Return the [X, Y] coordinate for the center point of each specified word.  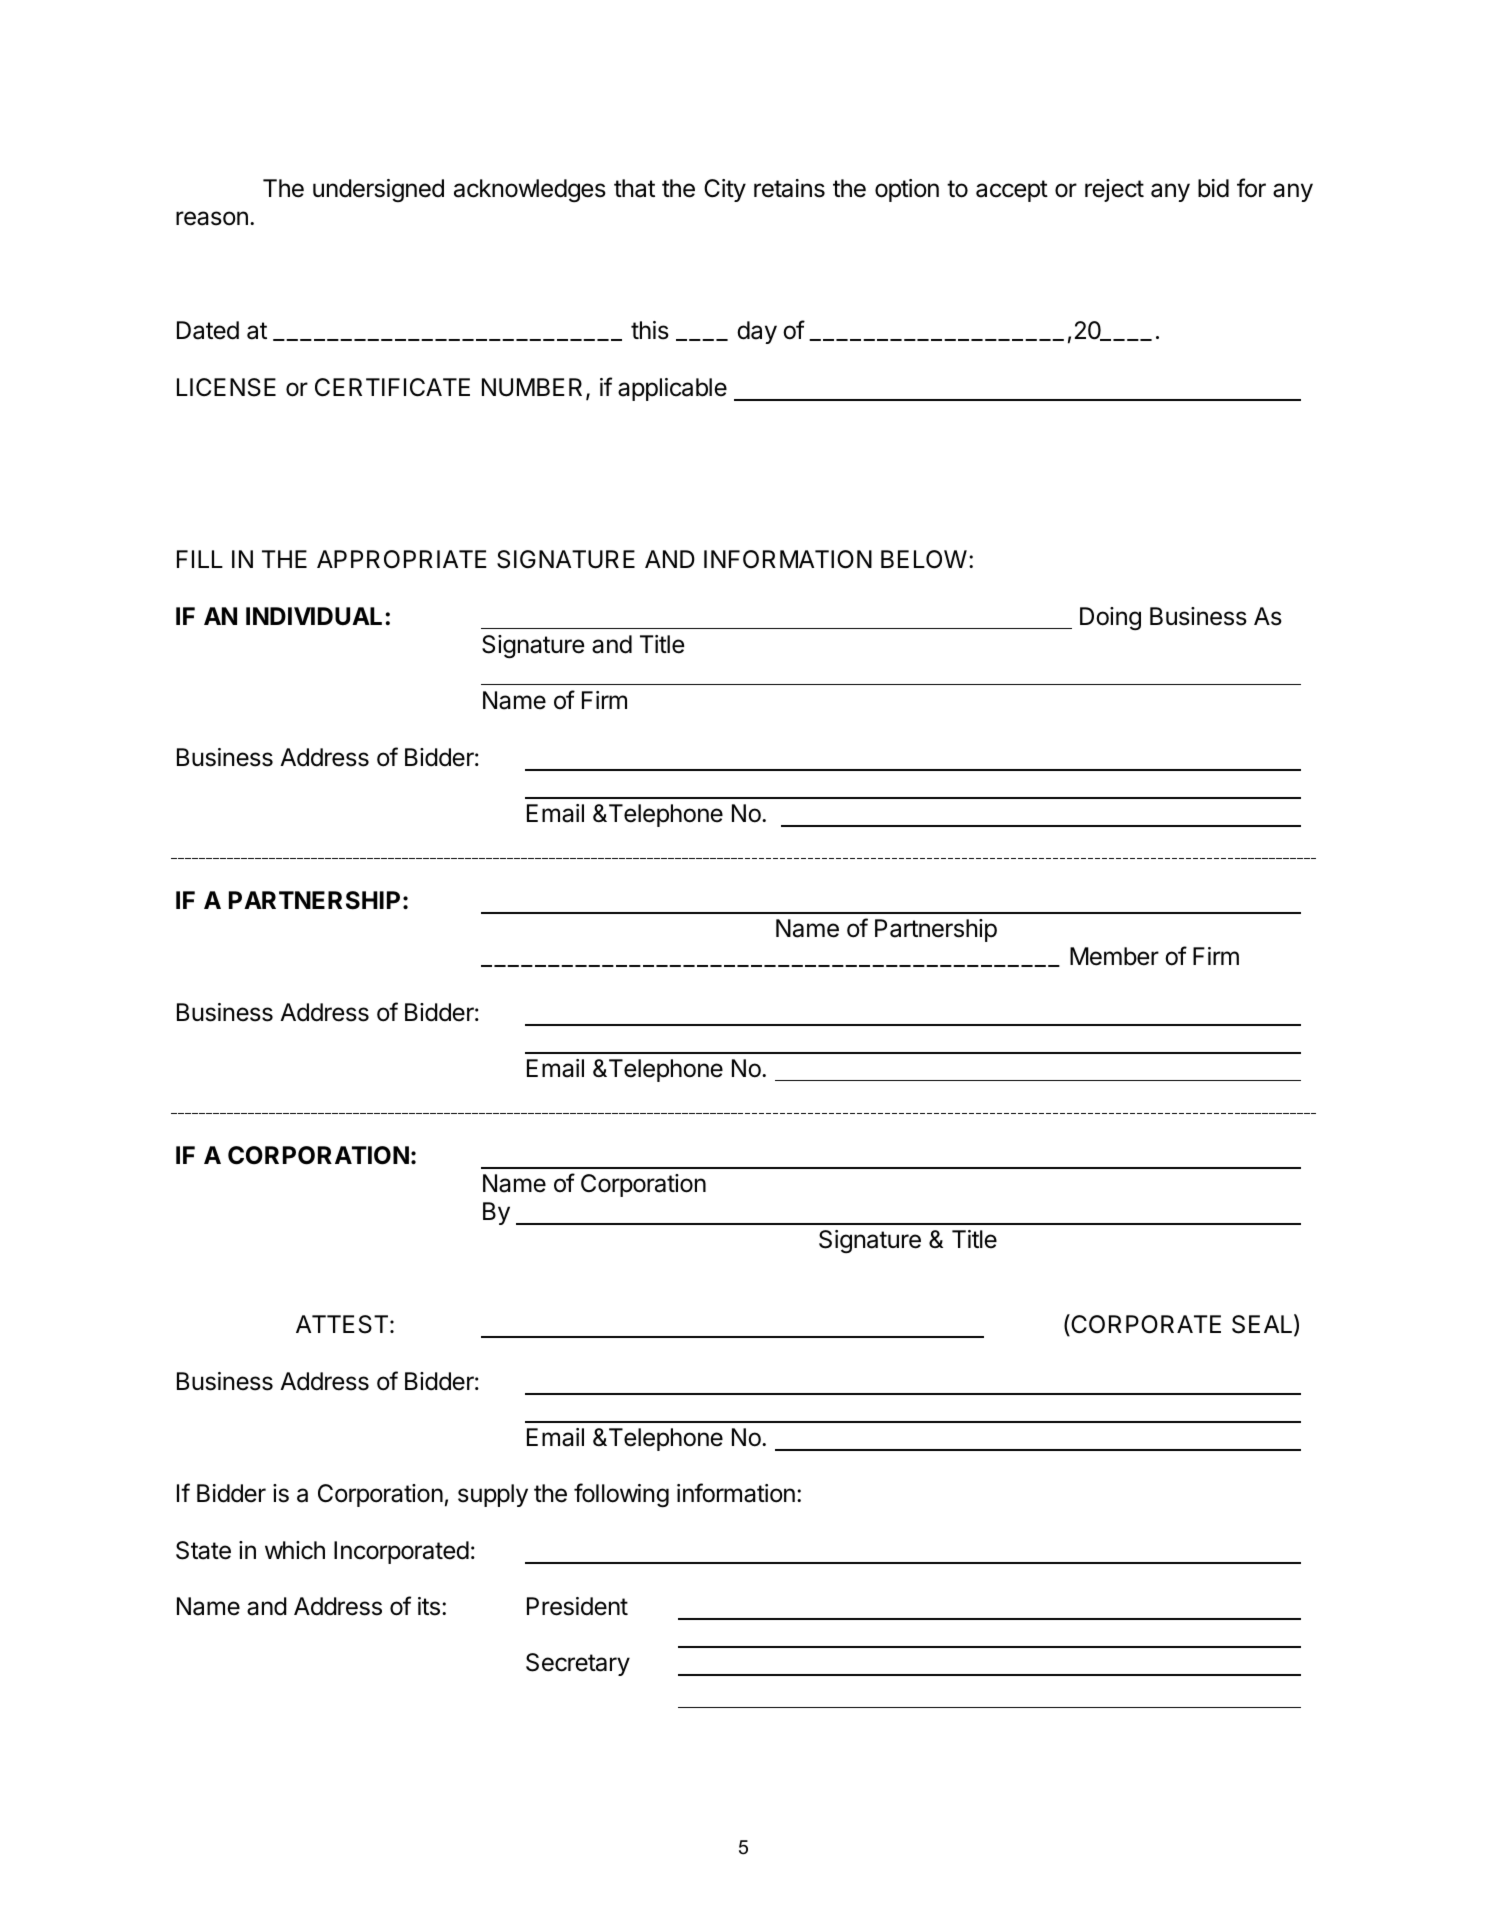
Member [1114, 956]
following [621, 1495]
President [577, 1606]
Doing [1110, 619]
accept [1012, 191]
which [295, 1550]
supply [493, 1495]
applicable [672, 389]
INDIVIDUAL [316, 616]
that [634, 188]
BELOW [924, 559]
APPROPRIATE [402, 559]
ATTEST [342, 1324]
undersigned [378, 190]
